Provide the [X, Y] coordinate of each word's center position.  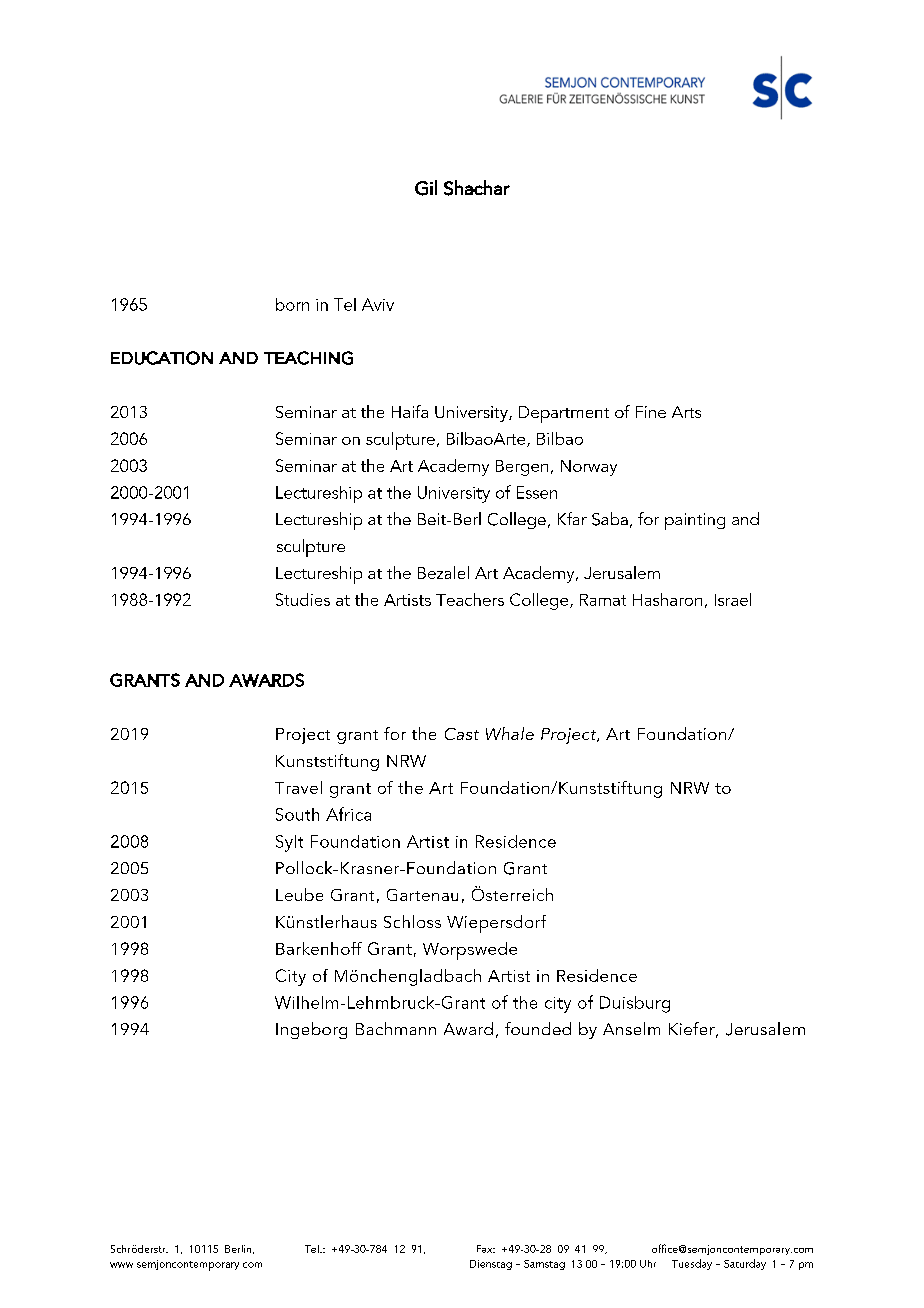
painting [695, 521]
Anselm [631, 1028]
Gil [426, 188]
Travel [298, 787]
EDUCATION [162, 358]
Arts [686, 412]
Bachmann [396, 1028]
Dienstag [491, 1265]
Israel [733, 599]
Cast [462, 734]
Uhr [648, 1264]
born [292, 304]
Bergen [522, 468]
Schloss [412, 921]
